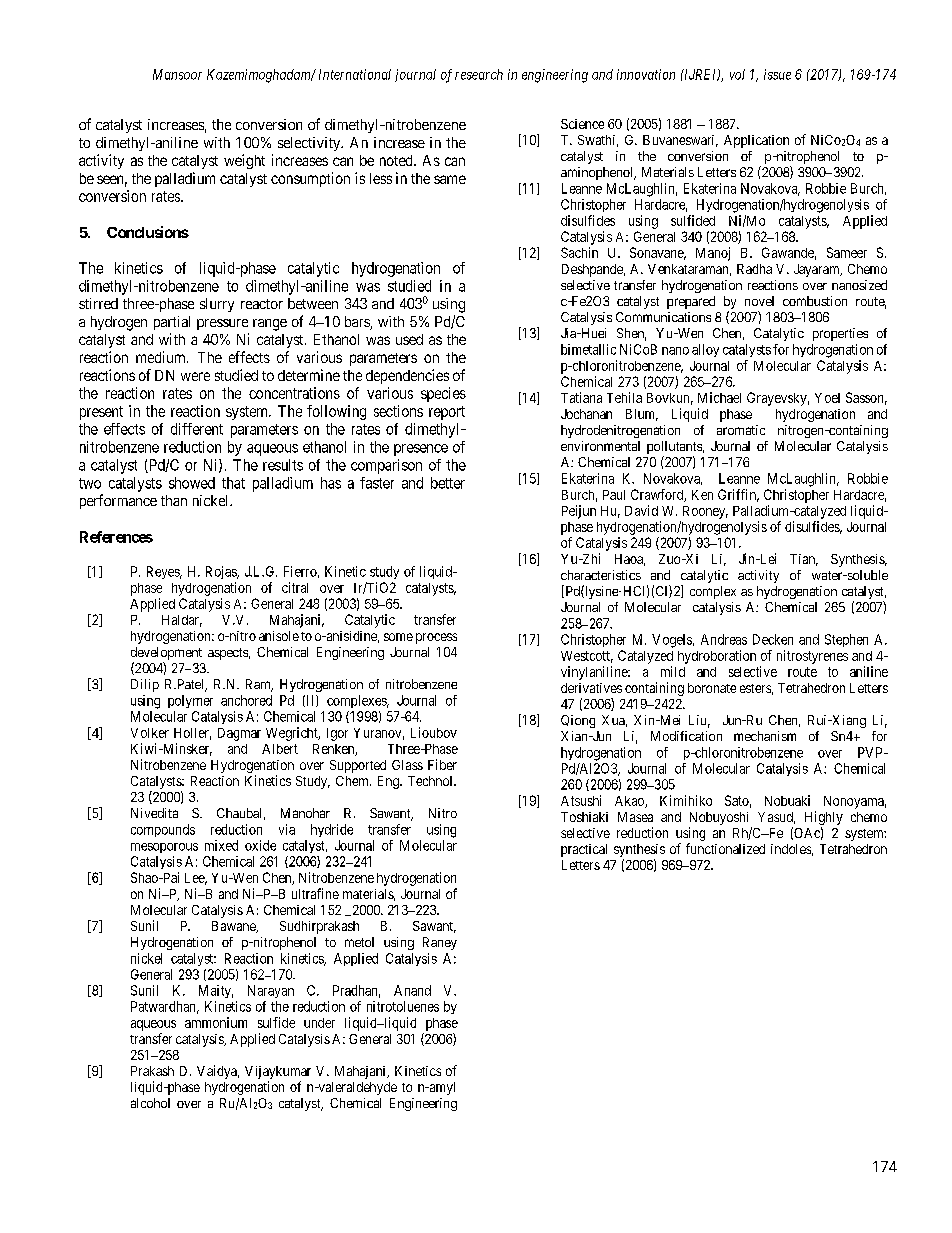 The image size is (952, 1233). I want to click on Mansoor, so click(177, 74).
